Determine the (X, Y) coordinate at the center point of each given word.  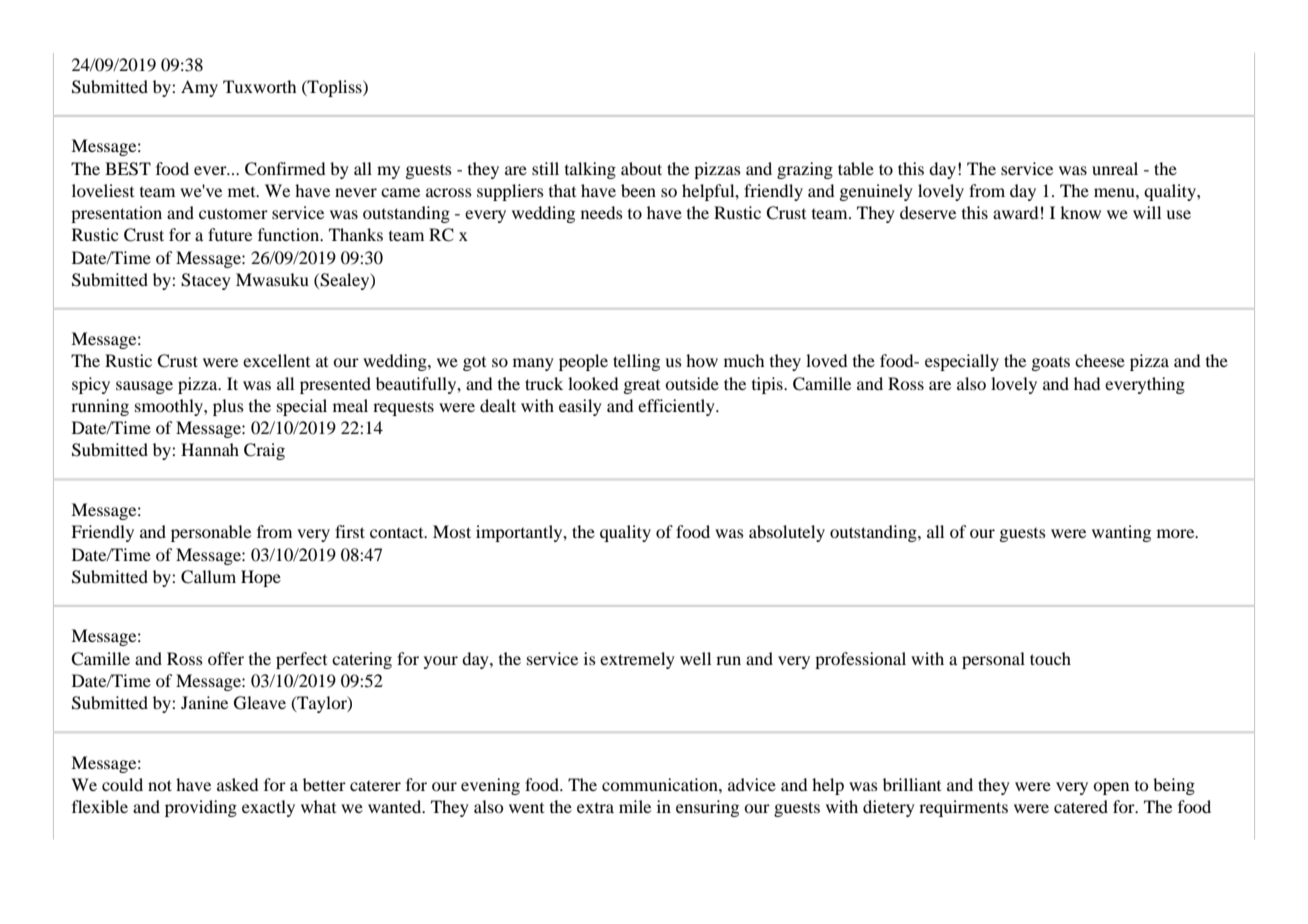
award (1015, 212)
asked (237, 784)
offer (226, 658)
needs (602, 212)
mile (635, 806)
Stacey (206, 281)
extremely (637, 660)
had (1087, 383)
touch (1050, 658)
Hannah (210, 449)
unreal (1115, 168)
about (641, 168)
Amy (199, 88)
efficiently (677, 407)
